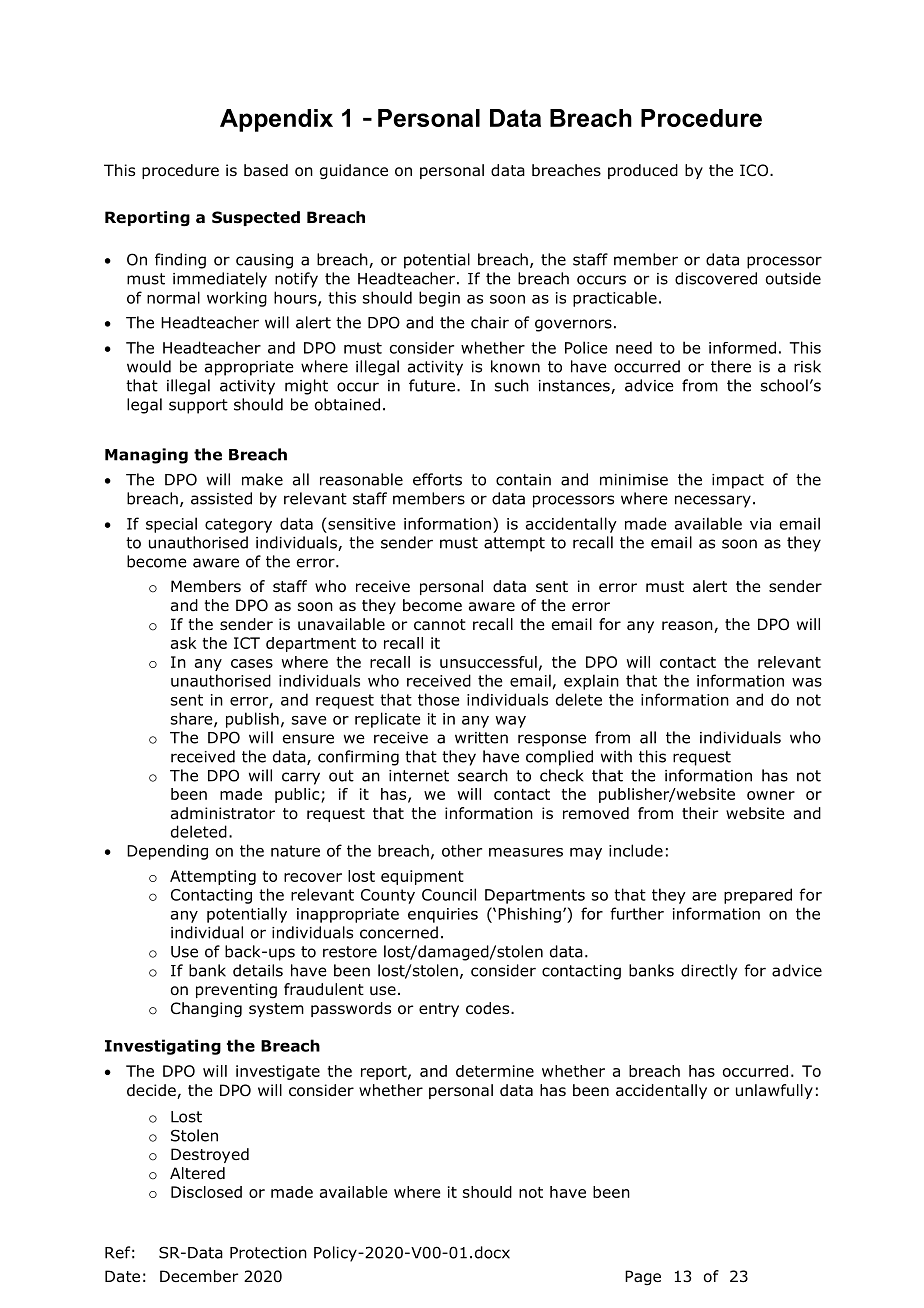 This image has width=924, height=1308. Describe the element at coordinates (221, 498) in the image. I see `assisted` at that location.
